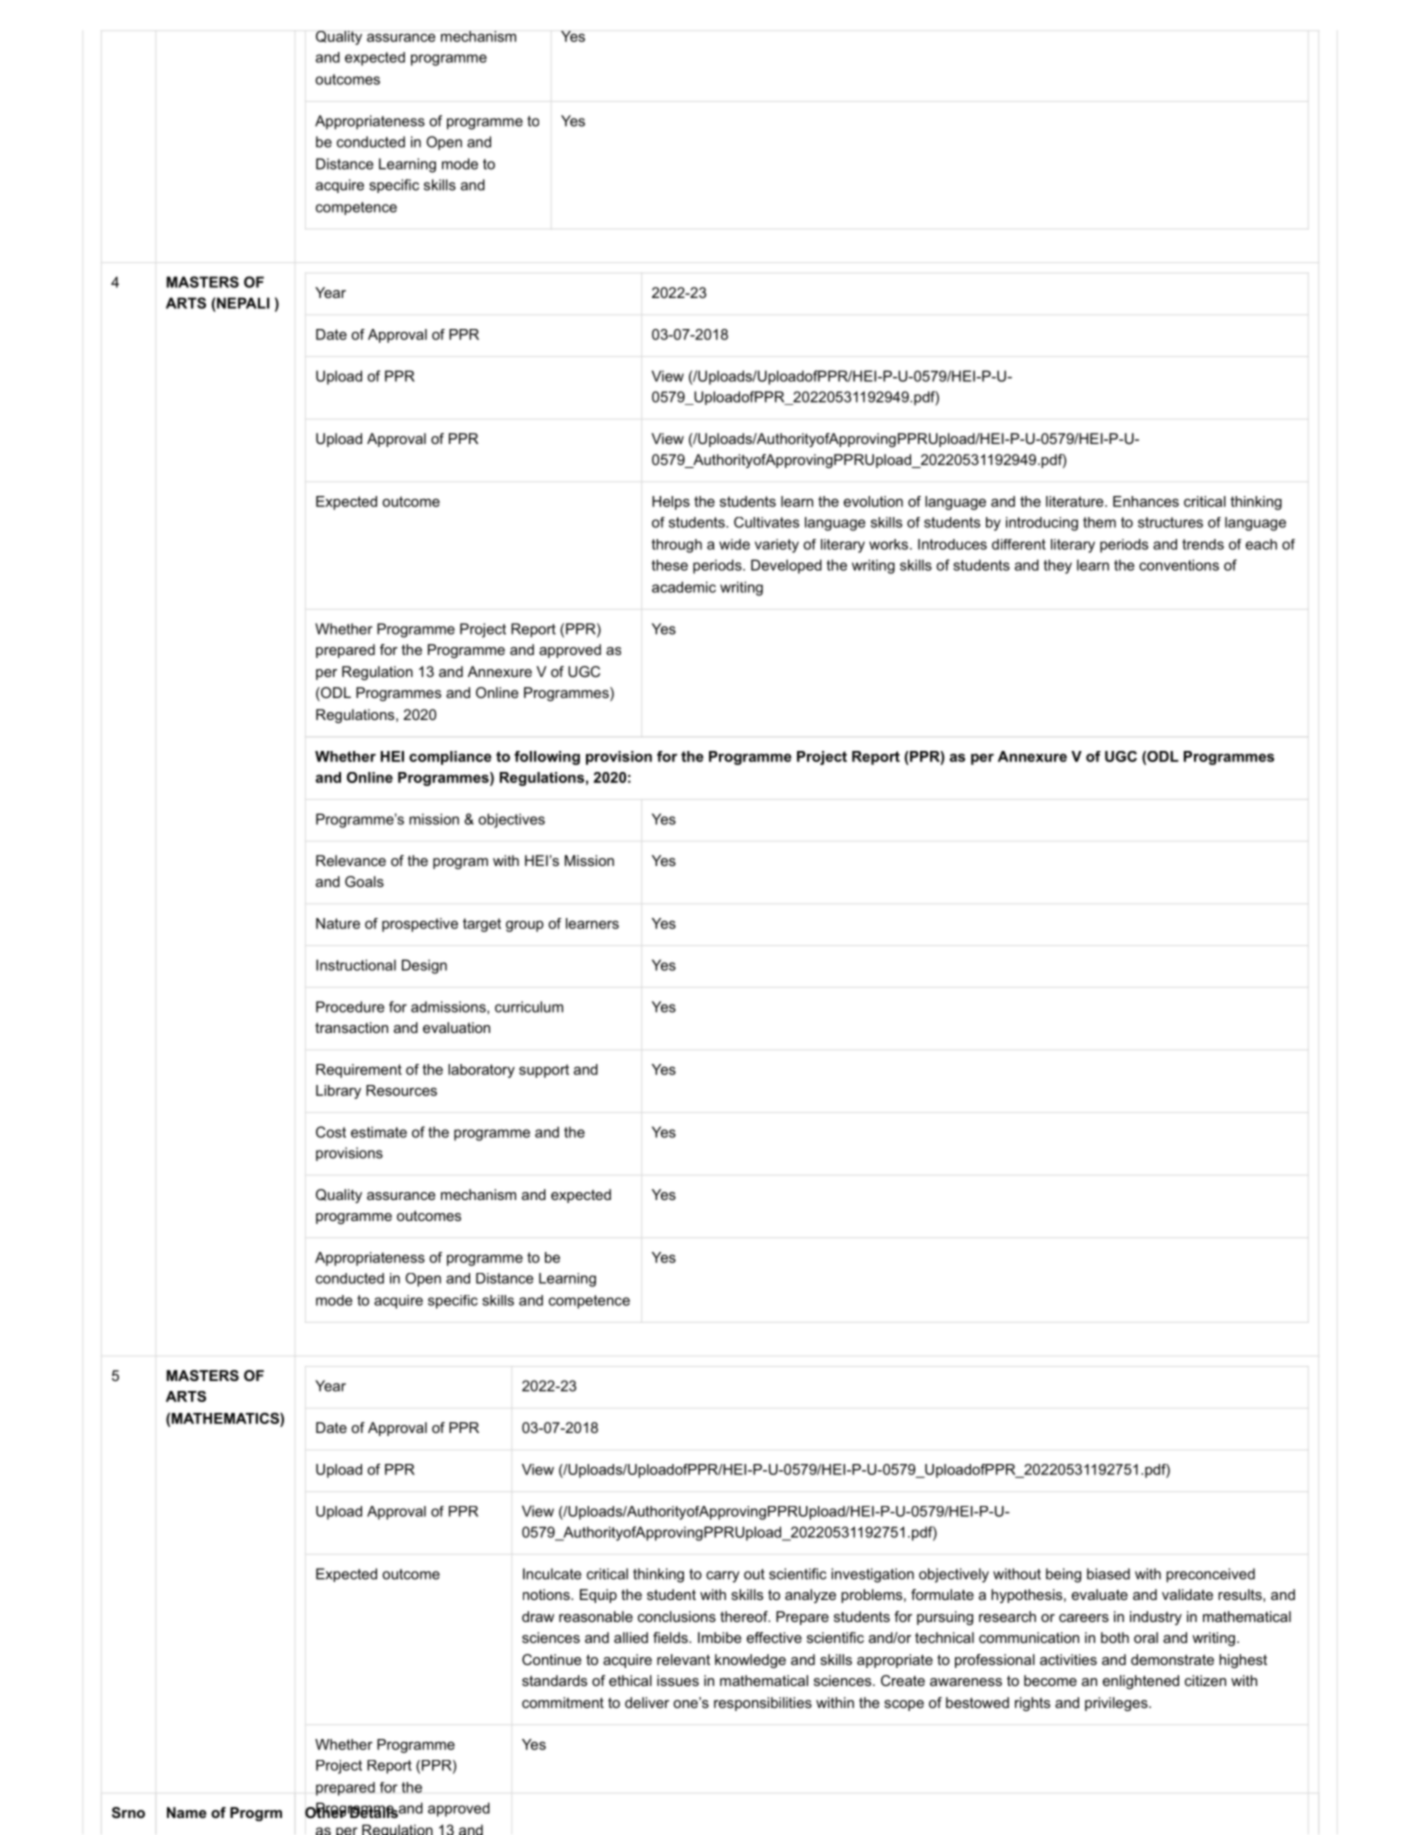 The width and height of the document is (1420, 1835). What do you see at coordinates (1117, 1704) in the document?
I see `privileges` at bounding box center [1117, 1704].
